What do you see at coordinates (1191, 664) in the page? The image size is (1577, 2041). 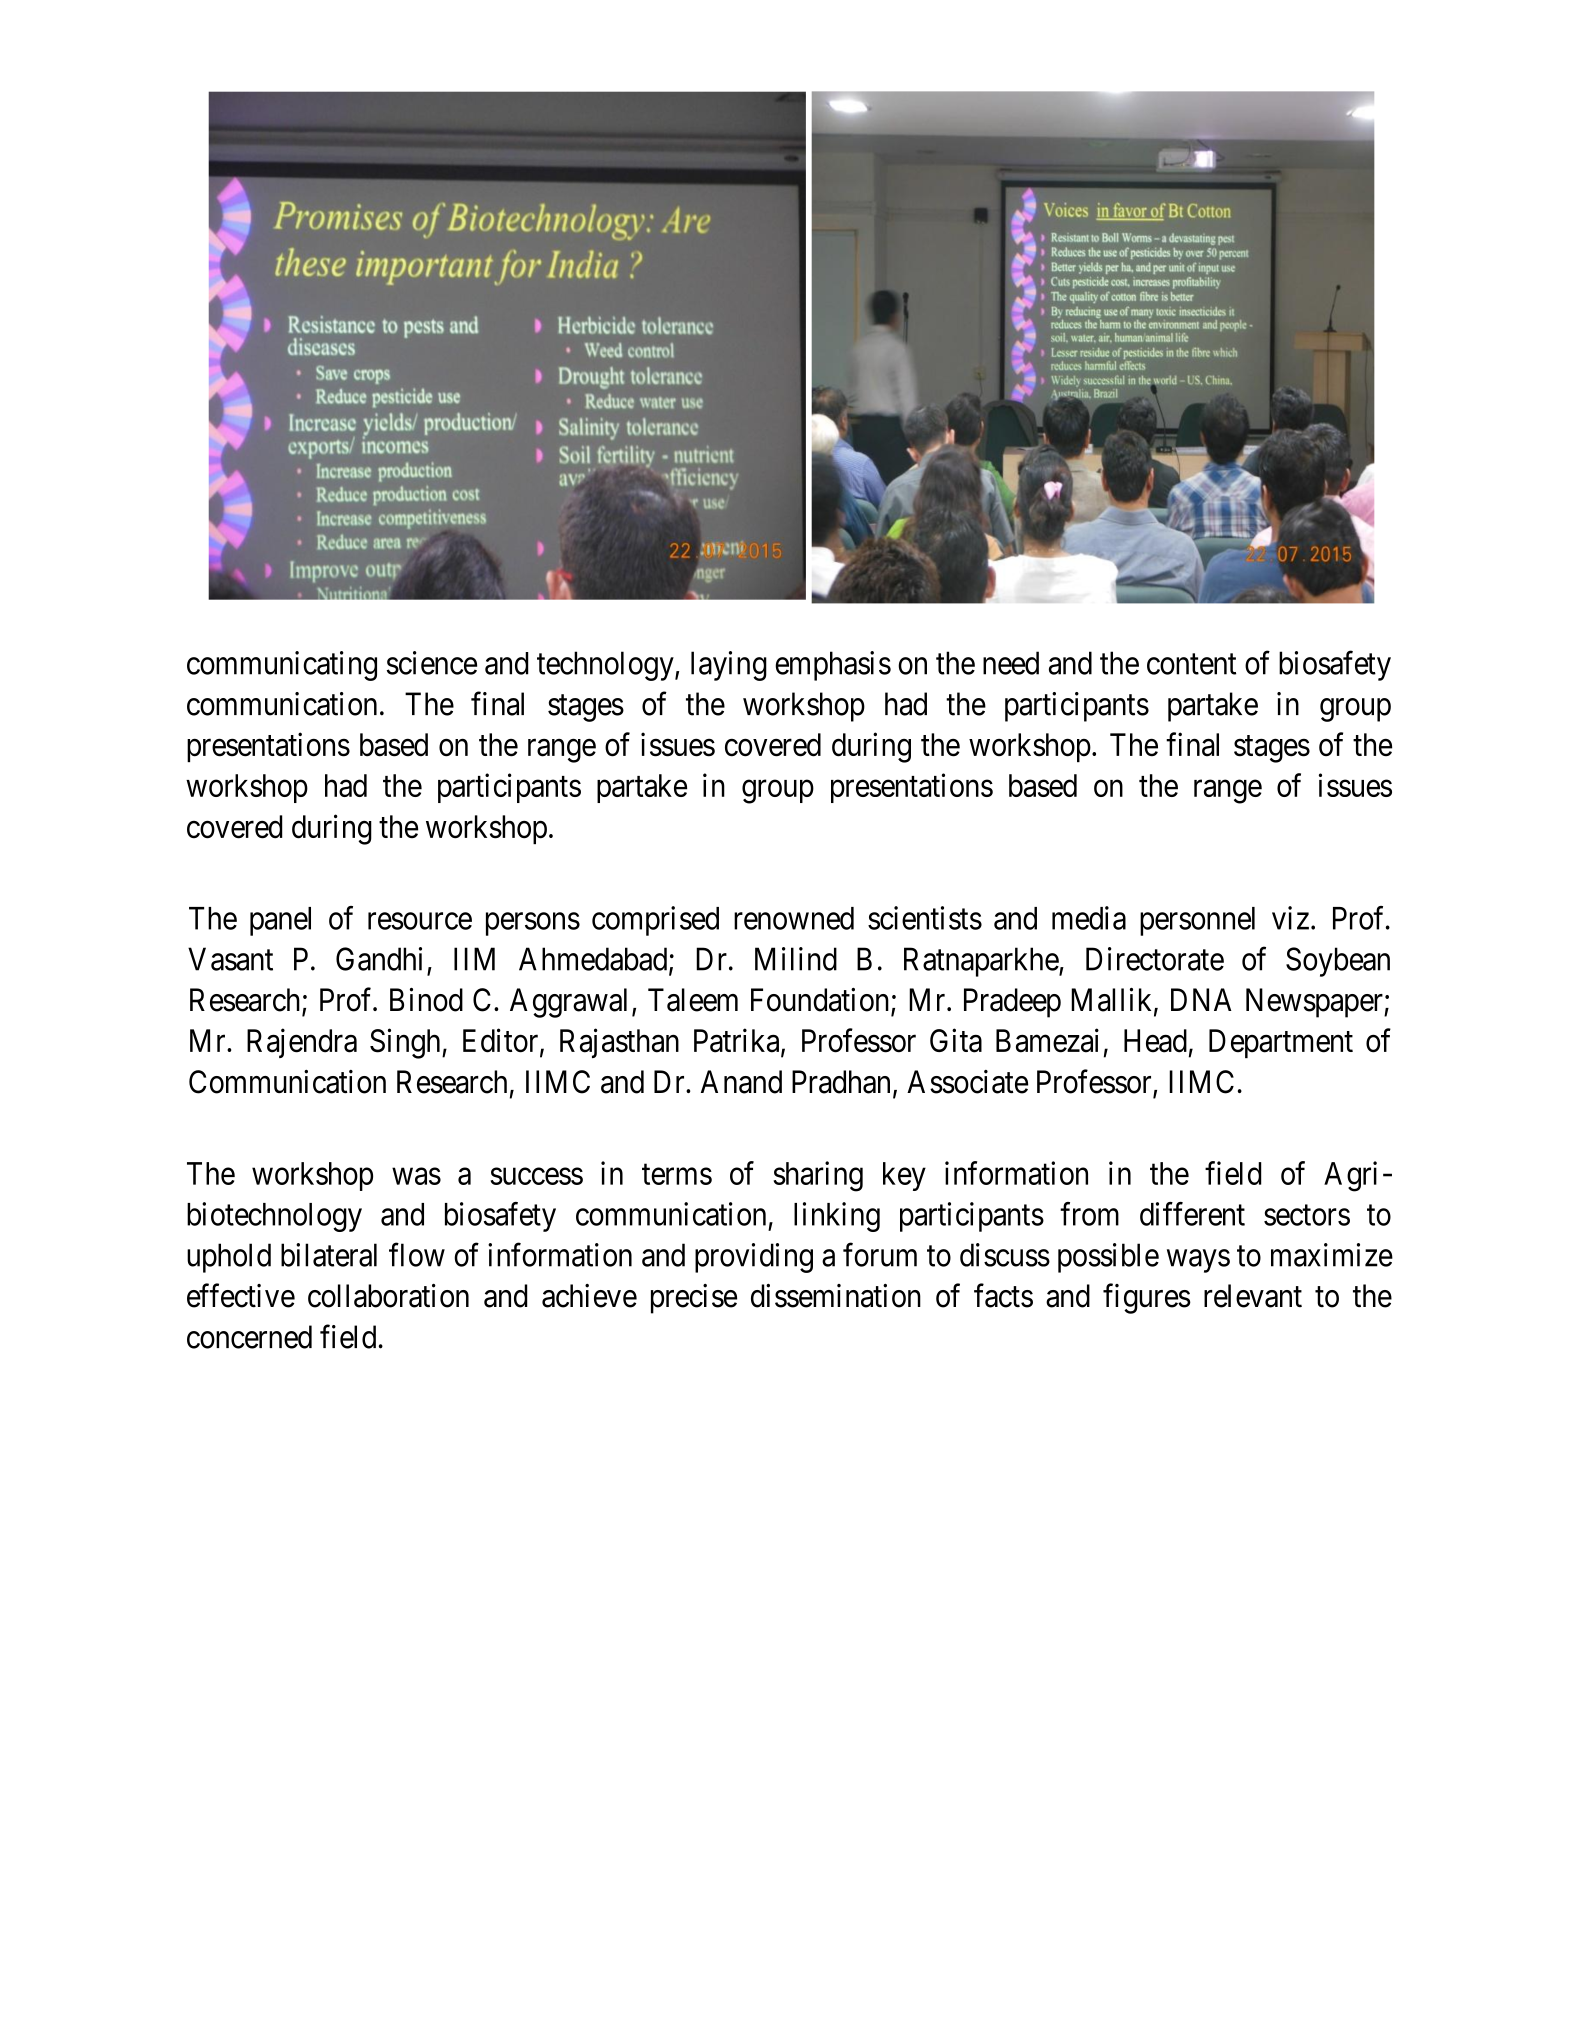 I see `content` at bounding box center [1191, 664].
